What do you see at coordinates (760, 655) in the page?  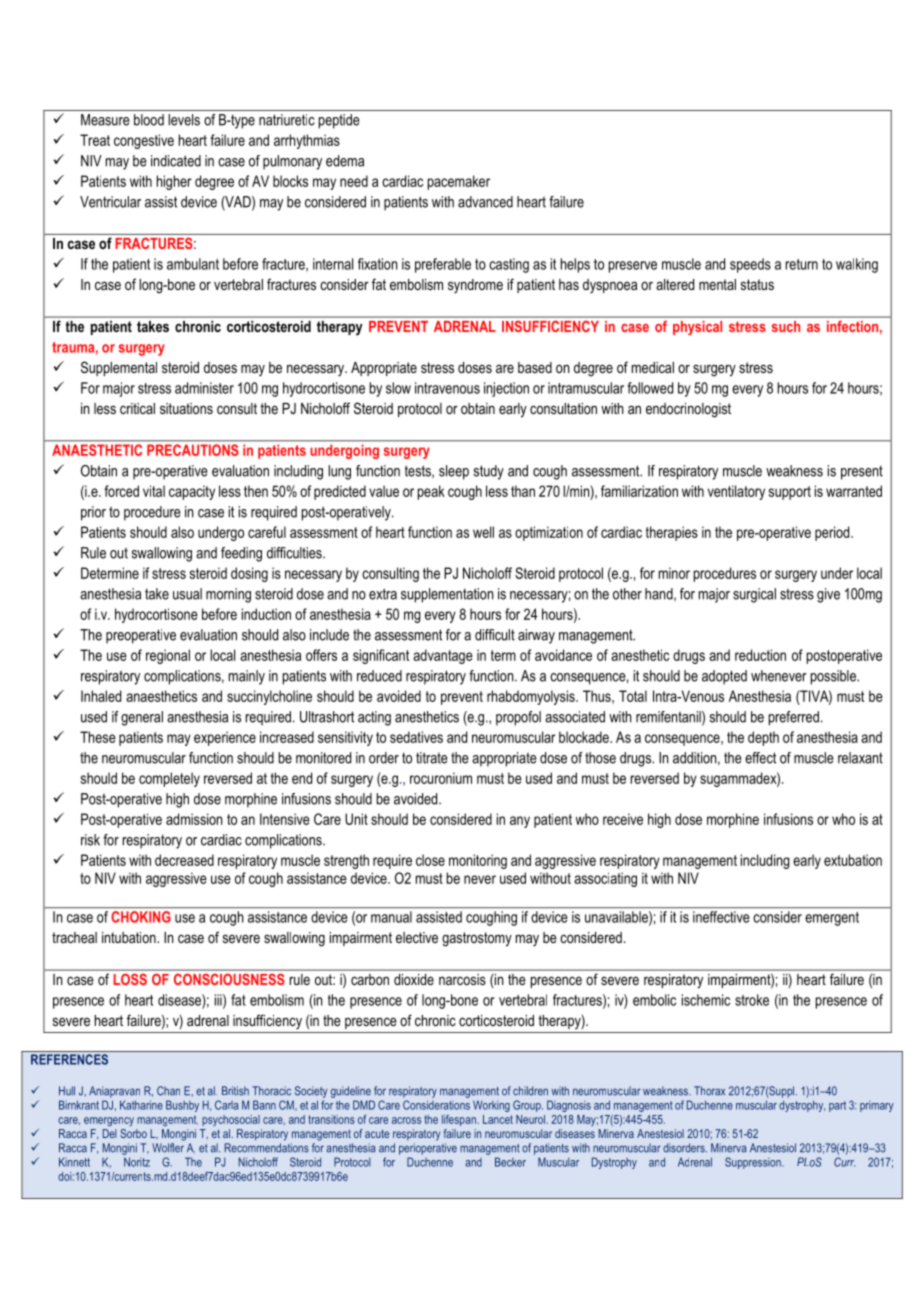 I see `reduction` at bounding box center [760, 655].
